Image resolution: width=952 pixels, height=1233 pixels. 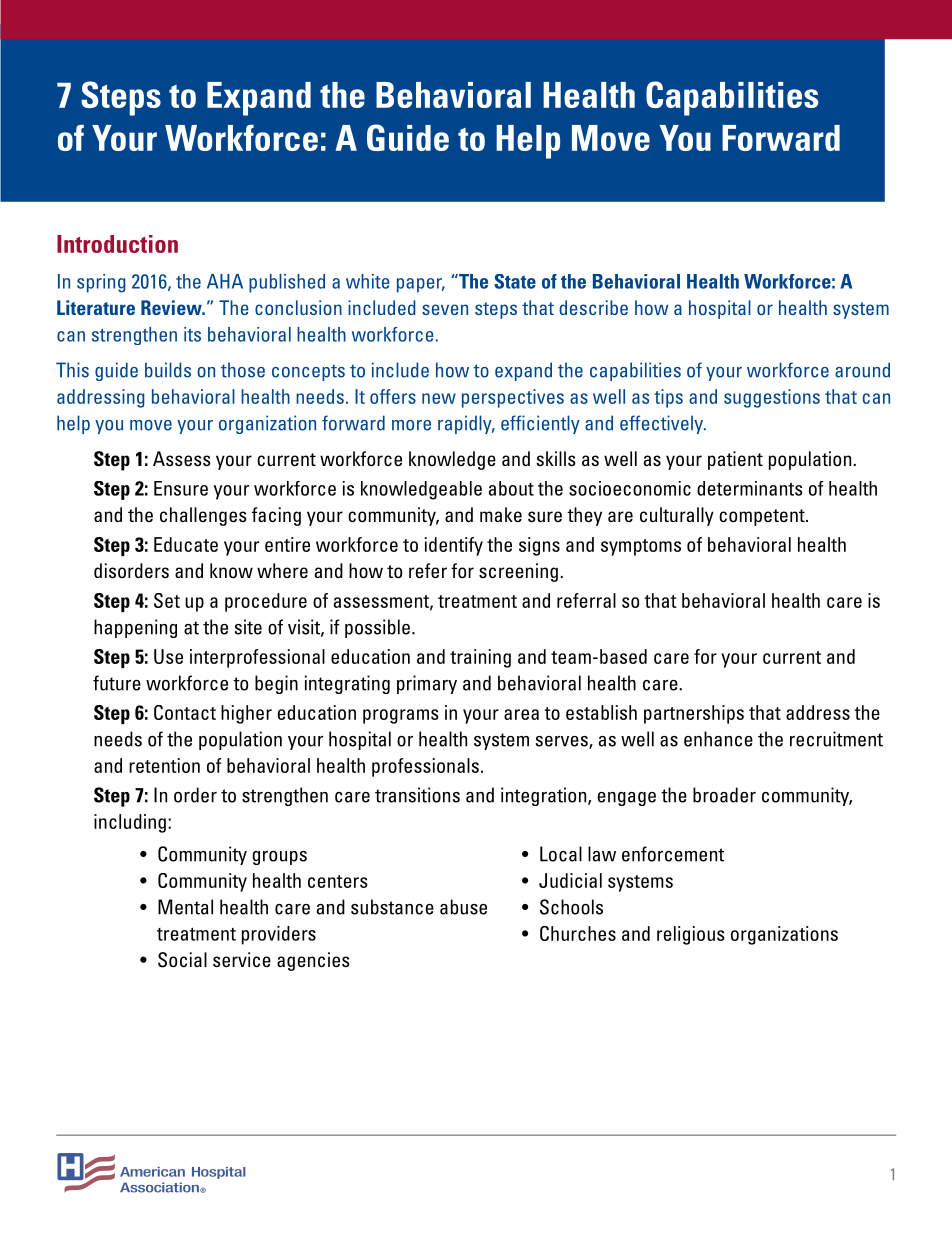 What do you see at coordinates (515, 281) in the document?
I see `State` at bounding box center [515, 281].
